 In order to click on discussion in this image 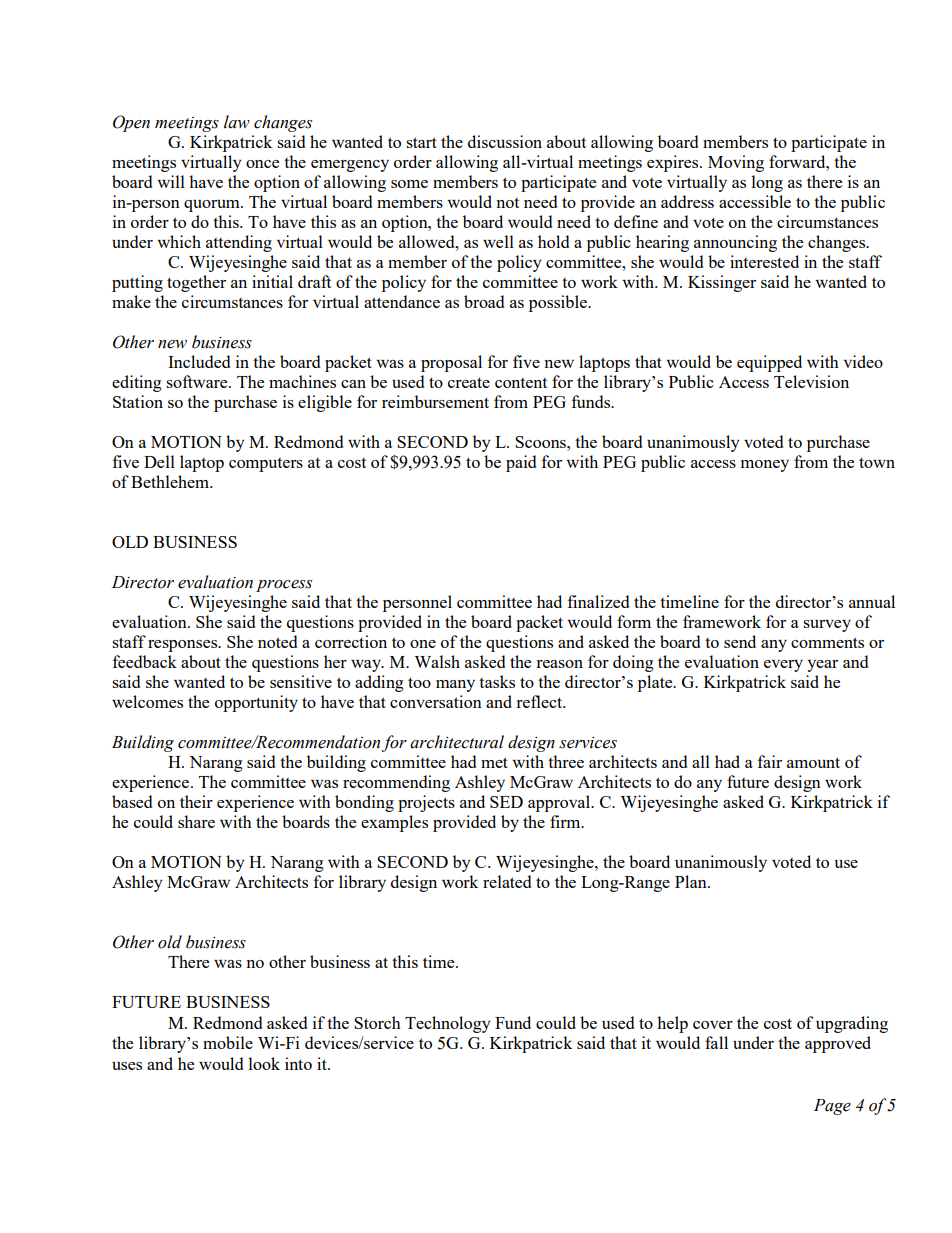, I will do `click(505, 141)`.
